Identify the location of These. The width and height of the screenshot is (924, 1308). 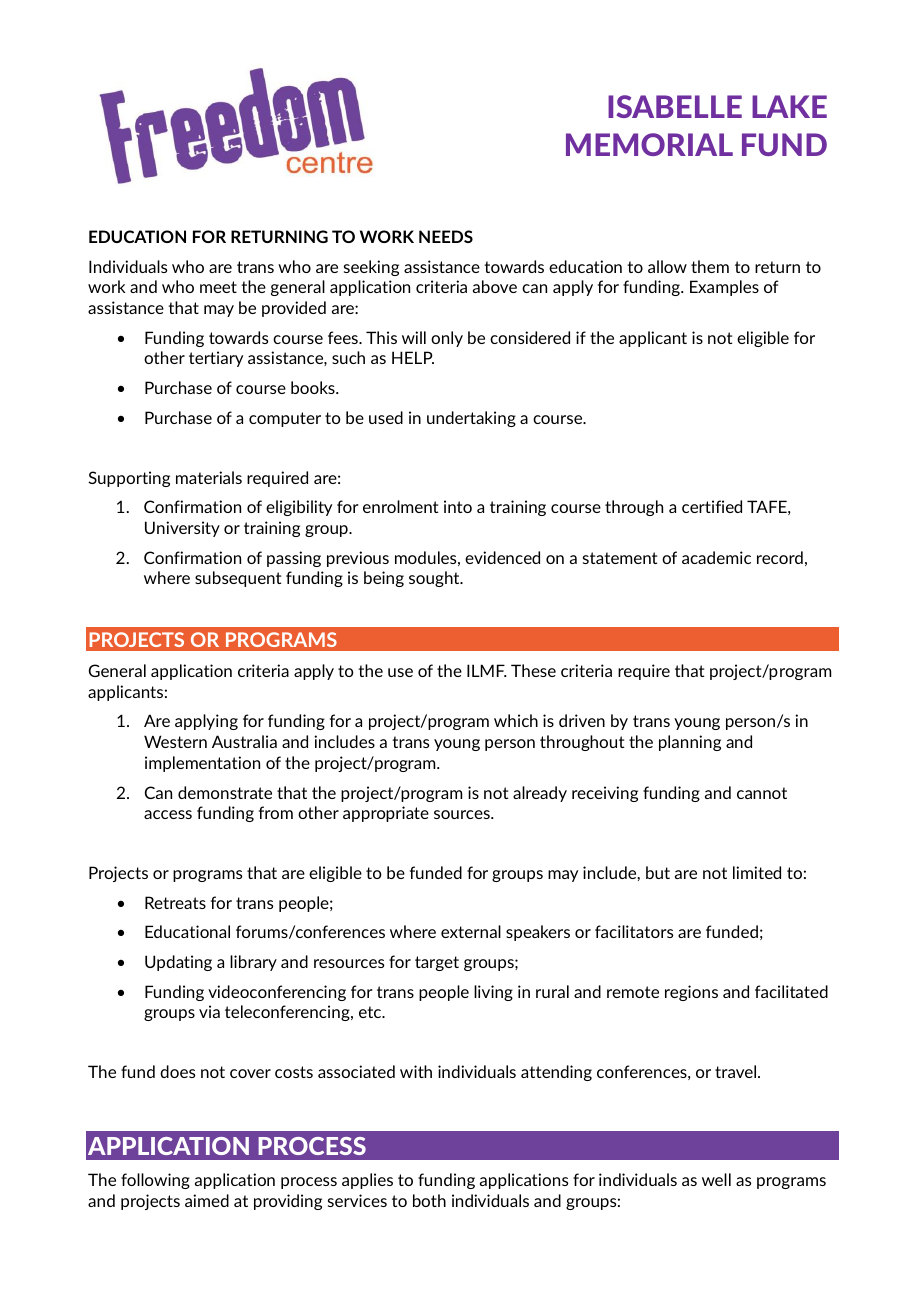
(533, 670).
